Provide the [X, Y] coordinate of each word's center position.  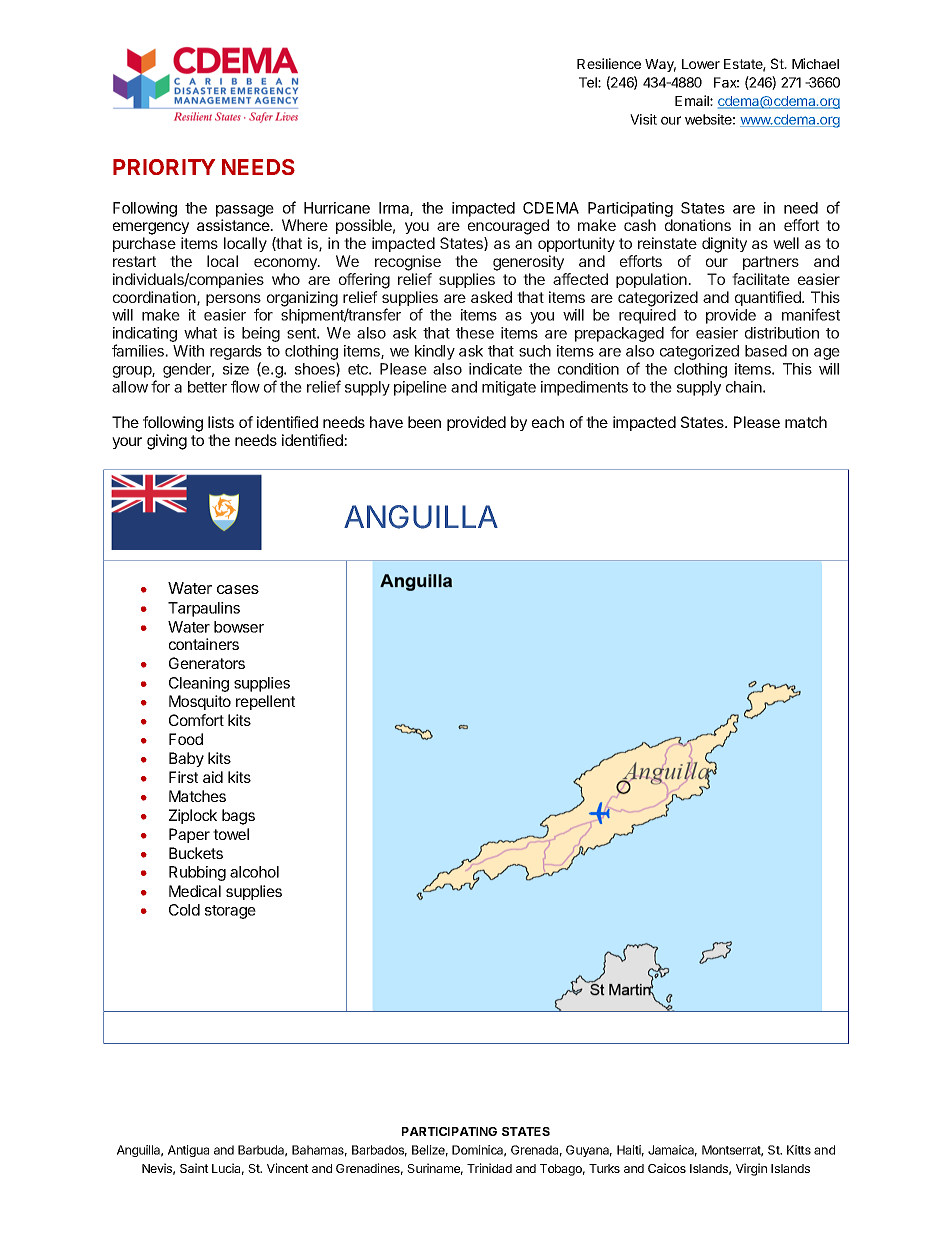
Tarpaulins [204, 609]
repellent [265, 702]
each [548, 422]
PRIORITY [164, 167]
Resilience [609, 63]
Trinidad [489, 1168]
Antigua [188, 1151]
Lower [701, 64]
